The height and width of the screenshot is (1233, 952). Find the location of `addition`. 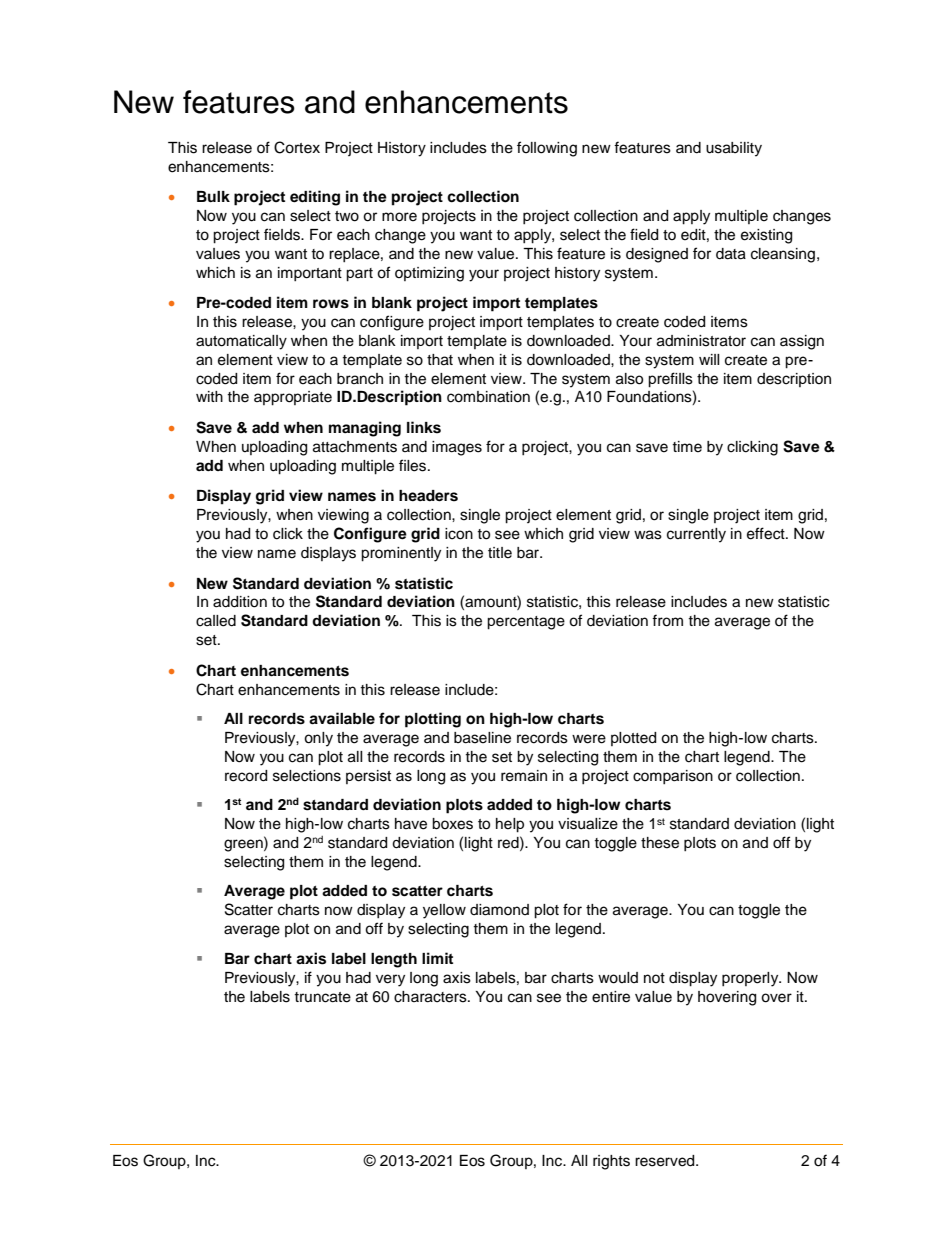

addition is located at coordinates (240, 602).
